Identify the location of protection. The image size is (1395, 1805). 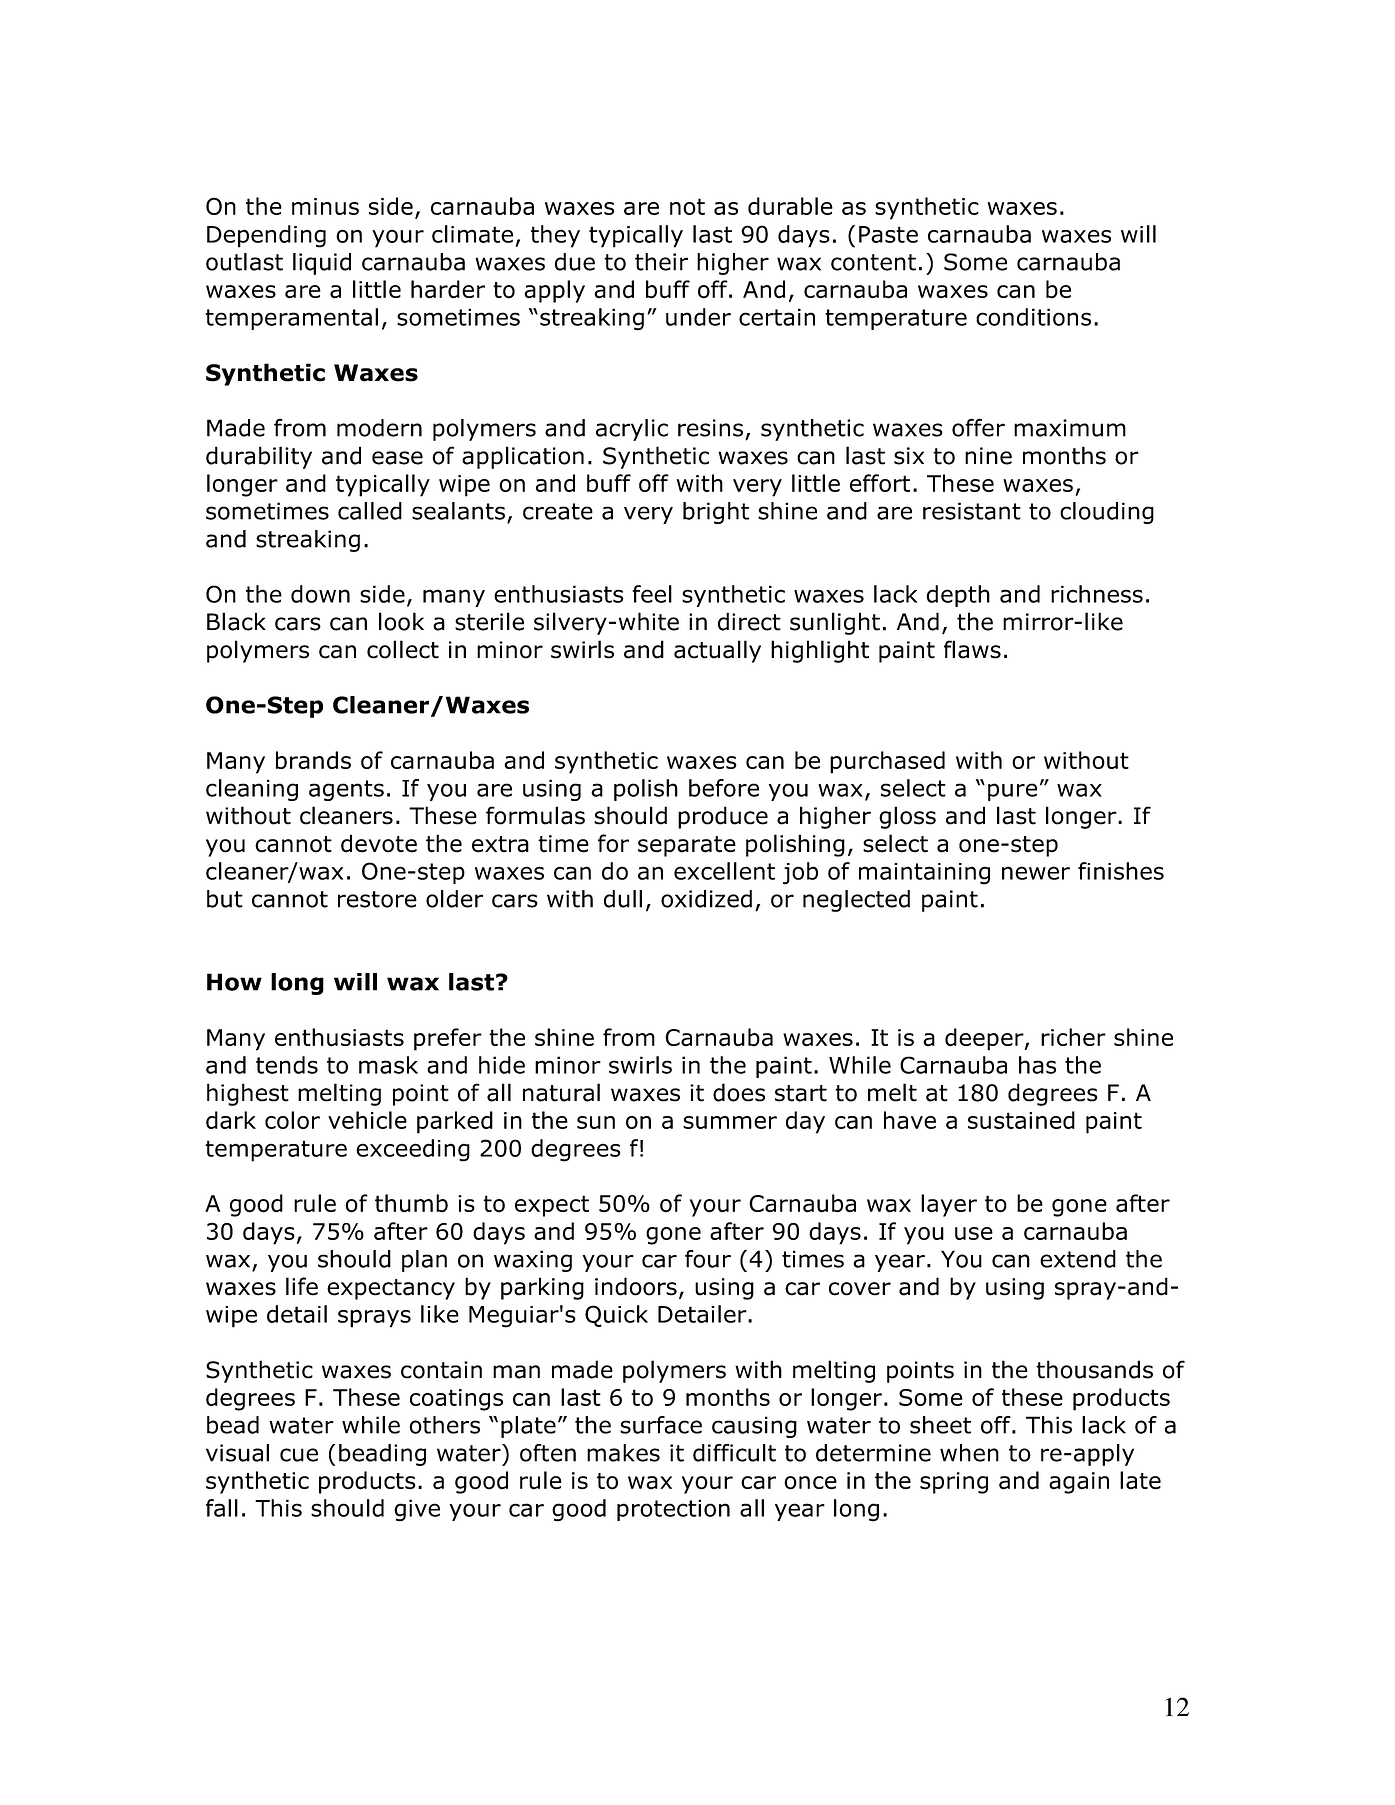
(673, 1510).
